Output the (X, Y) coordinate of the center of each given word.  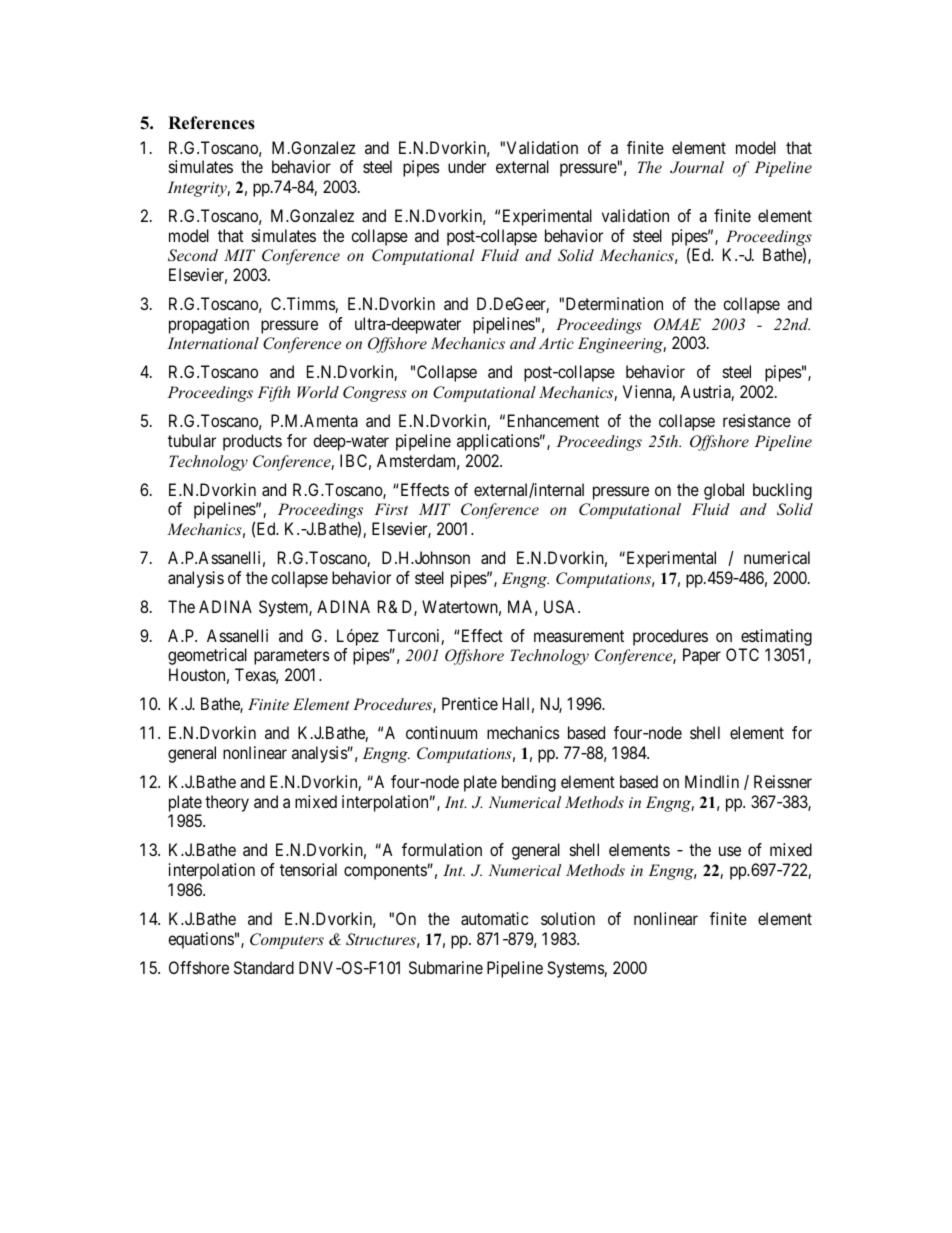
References (211, 123)
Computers (287, 941)
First (391, 509)
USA (561, 606)
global (724, 491)
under (467, 166)
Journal (697, 167)
